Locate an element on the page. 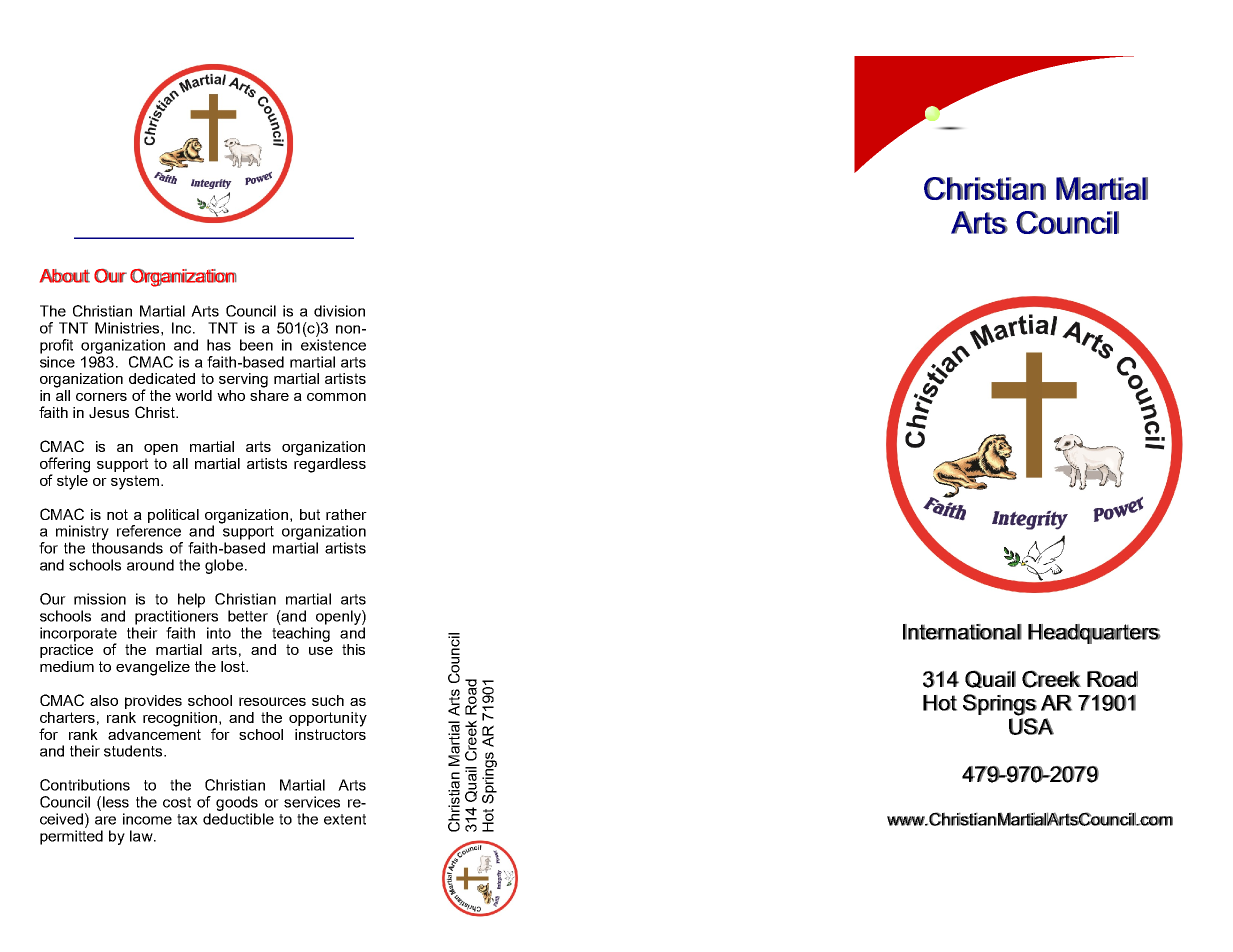 The height and width of the document is (952, 1233). world is located at coordinates (193, 395).
